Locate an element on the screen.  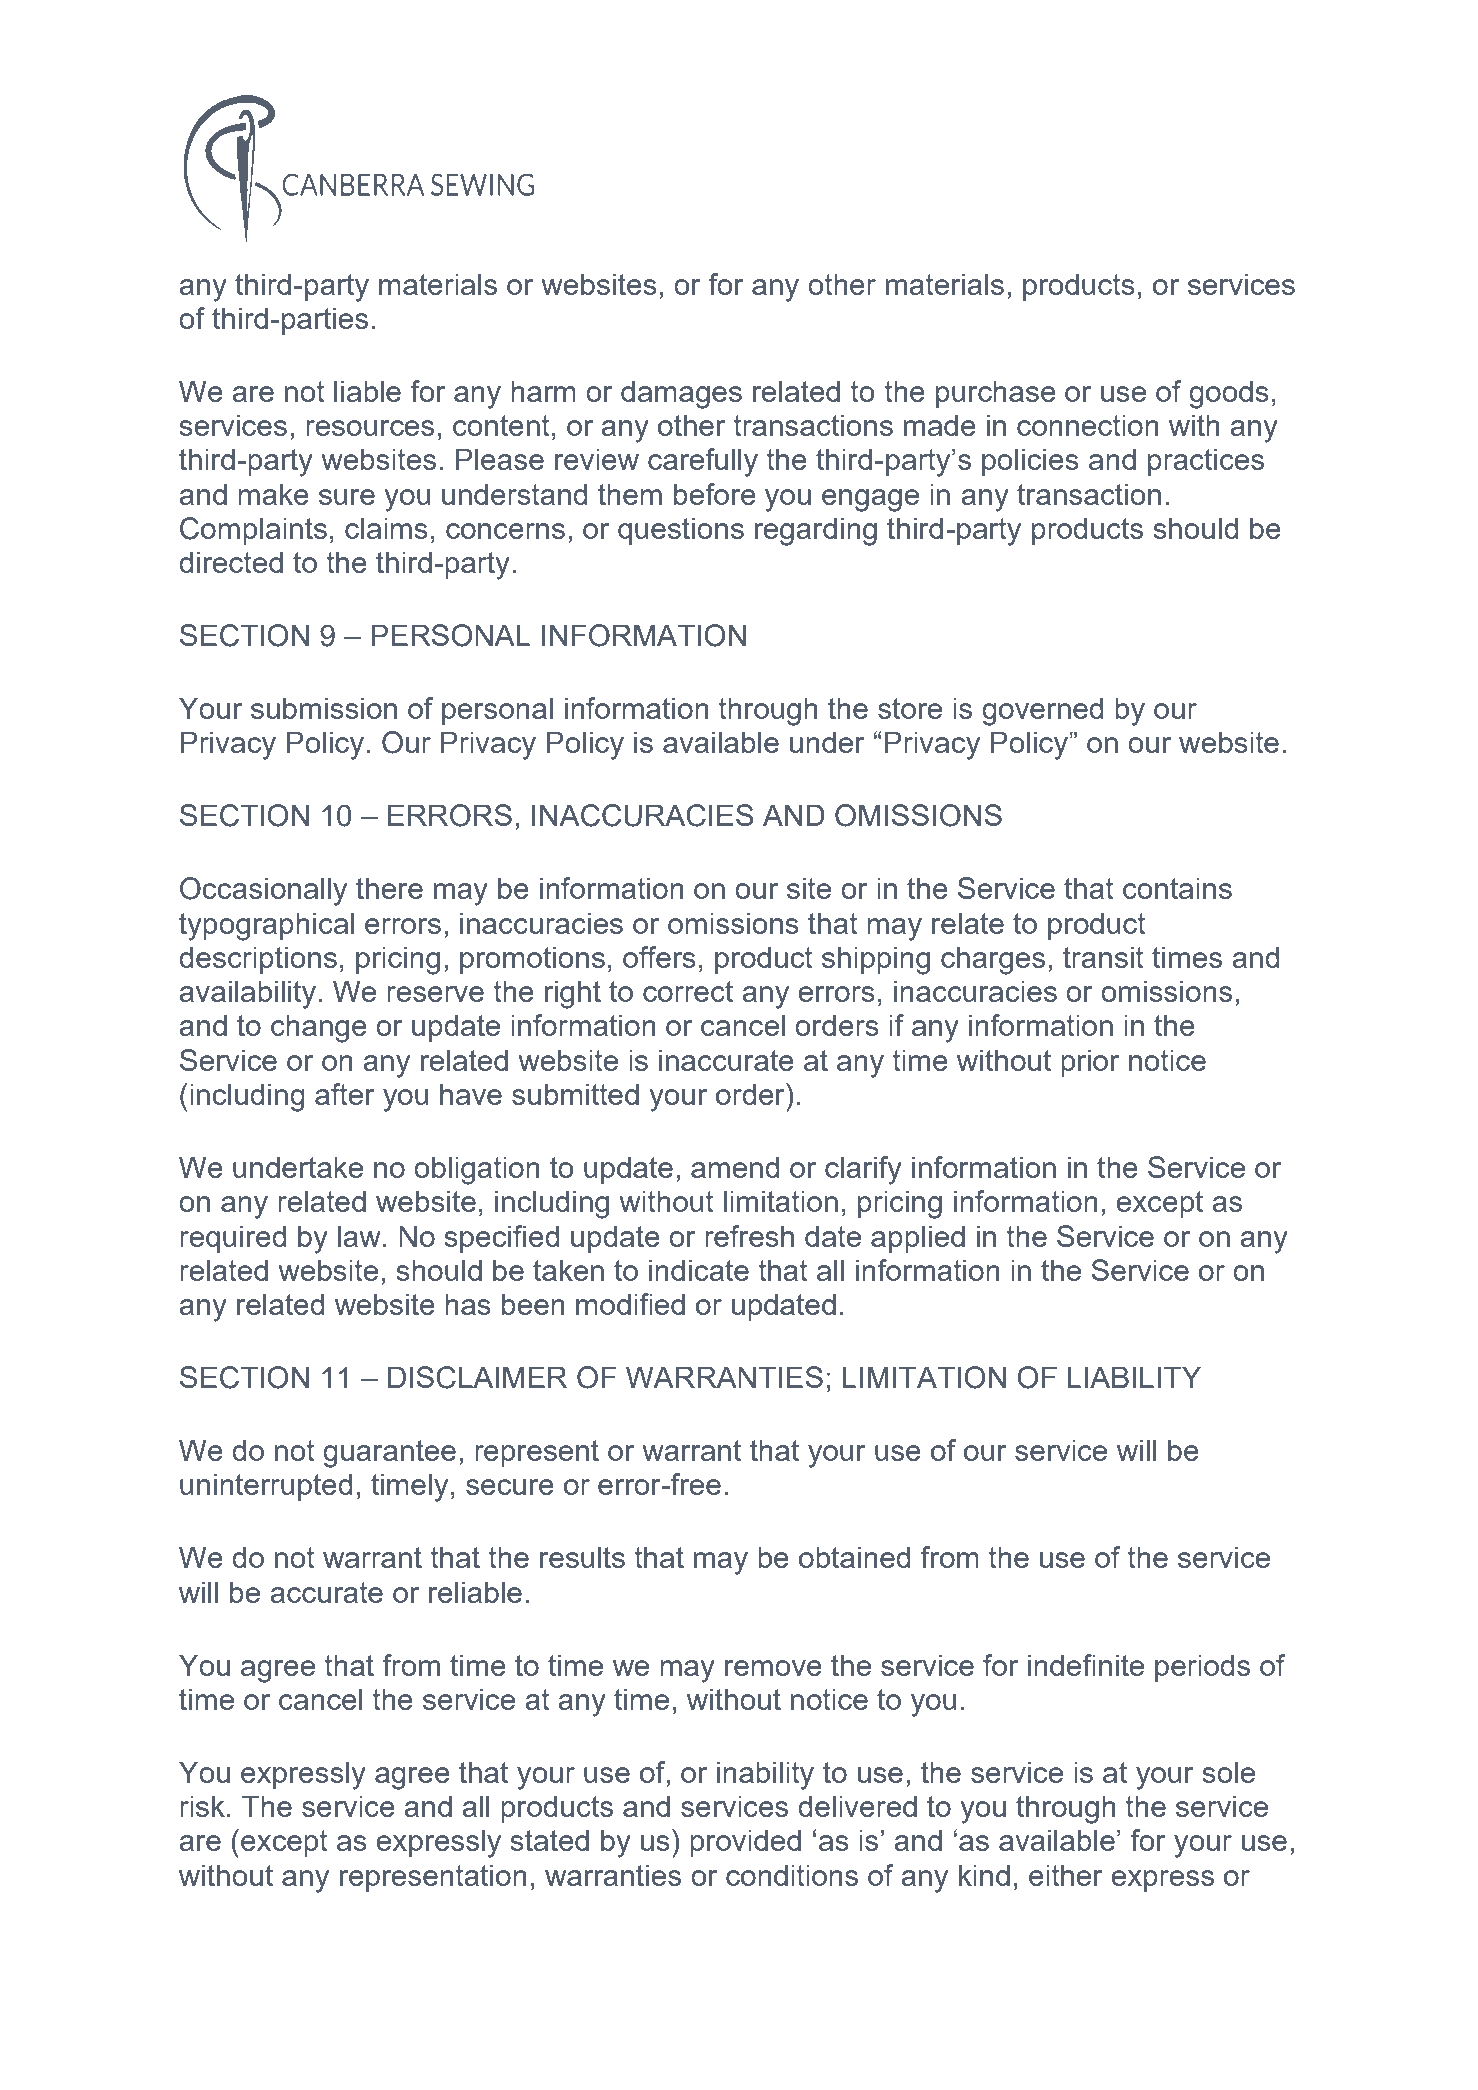
risk is located at coordinates (202, 1806).
